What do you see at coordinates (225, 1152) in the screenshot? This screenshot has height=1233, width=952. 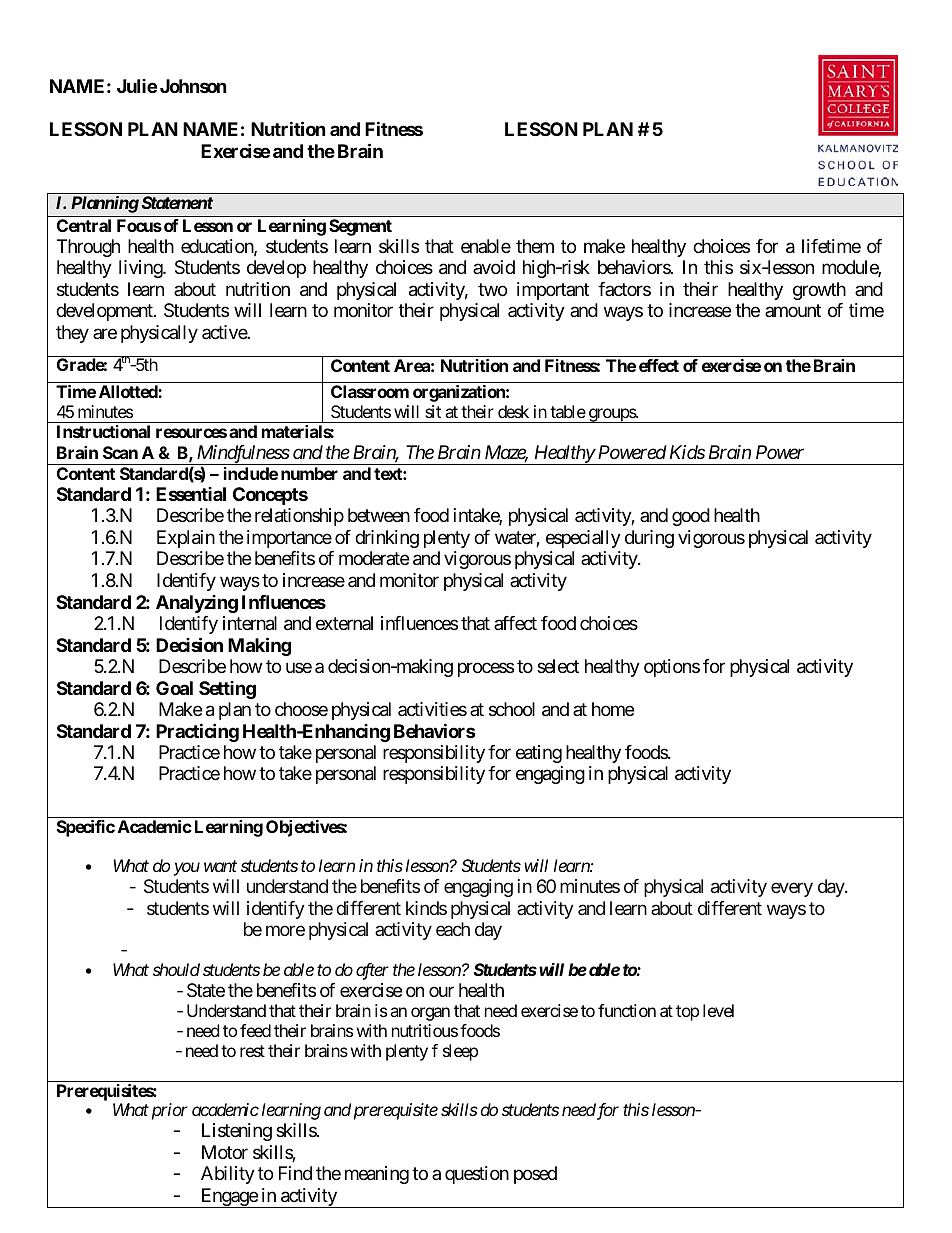 I see `Motor` at bounding box center [225, 1152].
